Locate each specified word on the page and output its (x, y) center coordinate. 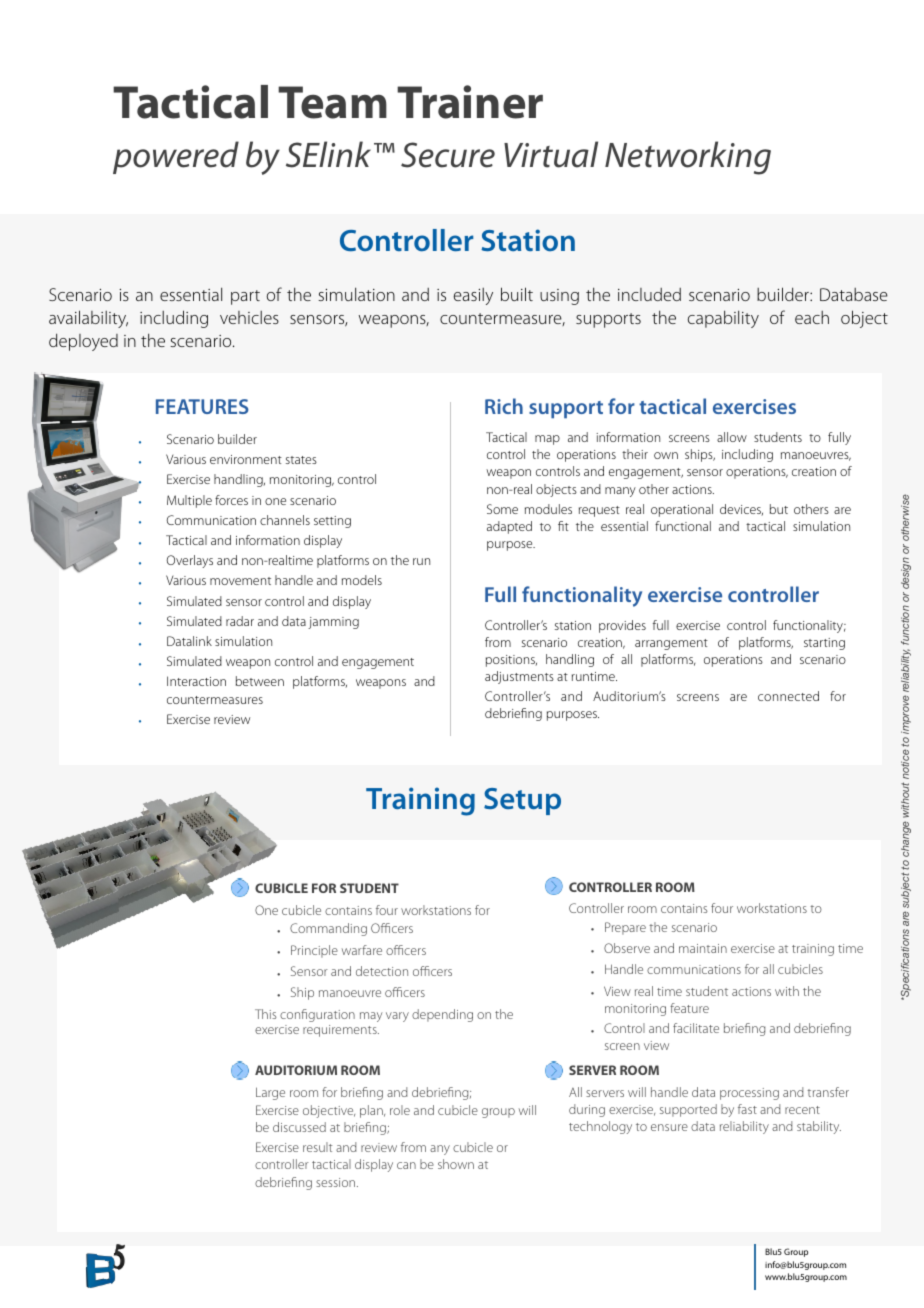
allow (732, 437)
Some (502, 509)
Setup (522, 801)
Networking (688, 158)
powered (176, 157)
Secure (448, 155)
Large (270, 1093)
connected (788, 696)
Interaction (196, 681)
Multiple (189, 501)
